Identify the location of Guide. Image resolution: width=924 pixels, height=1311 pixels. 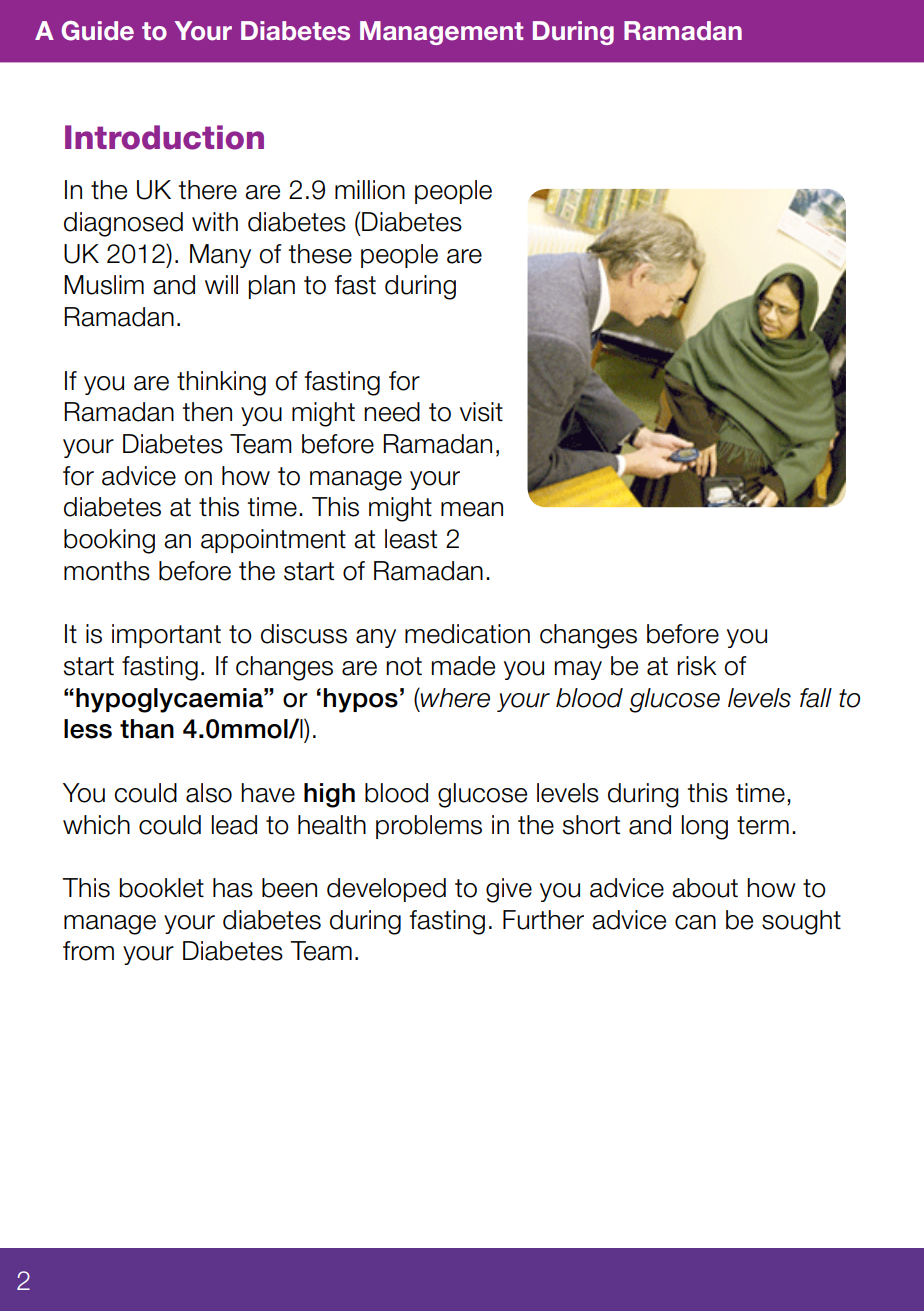
(97, 31).
